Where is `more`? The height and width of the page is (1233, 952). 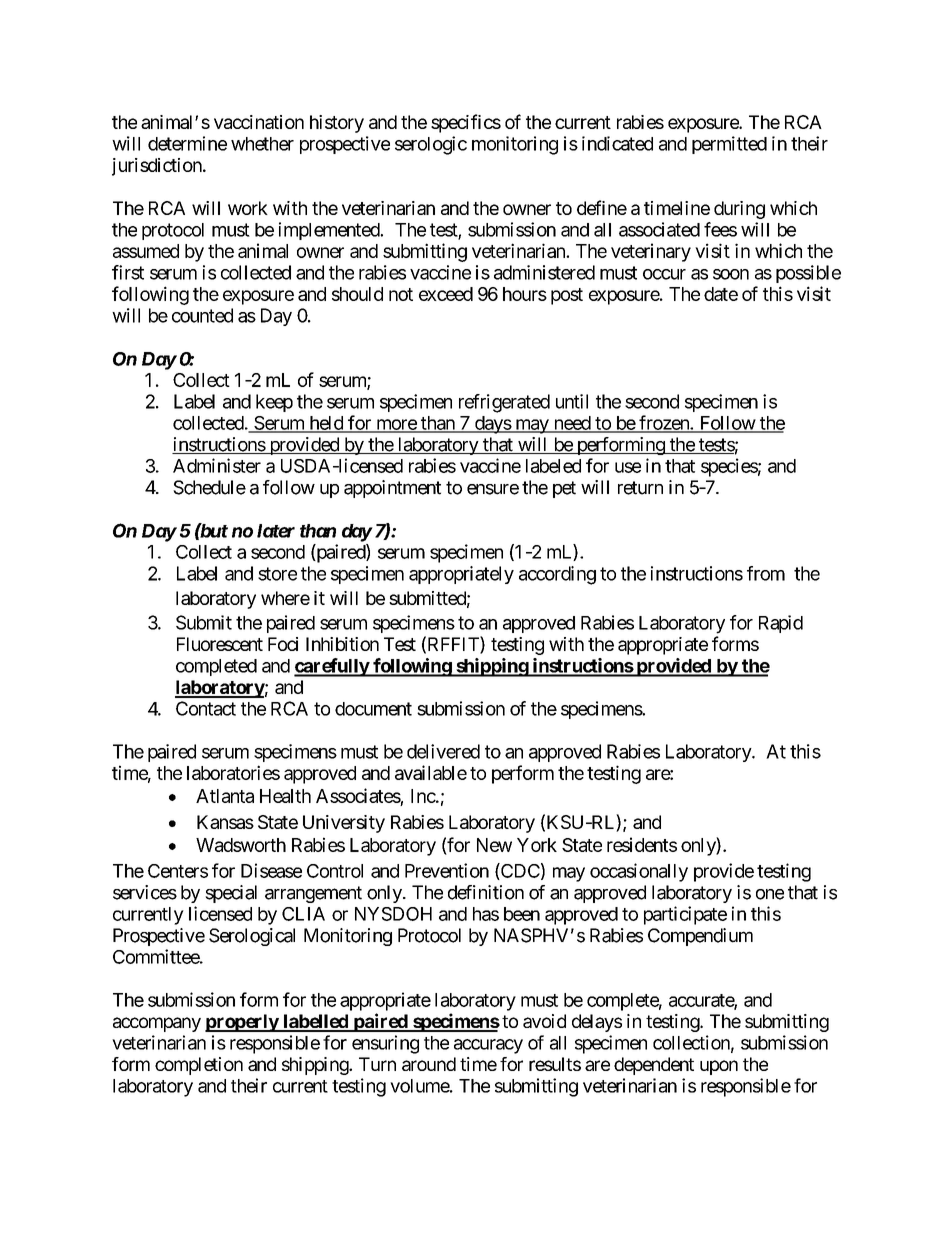
more is located at coordinates (396, 425).
